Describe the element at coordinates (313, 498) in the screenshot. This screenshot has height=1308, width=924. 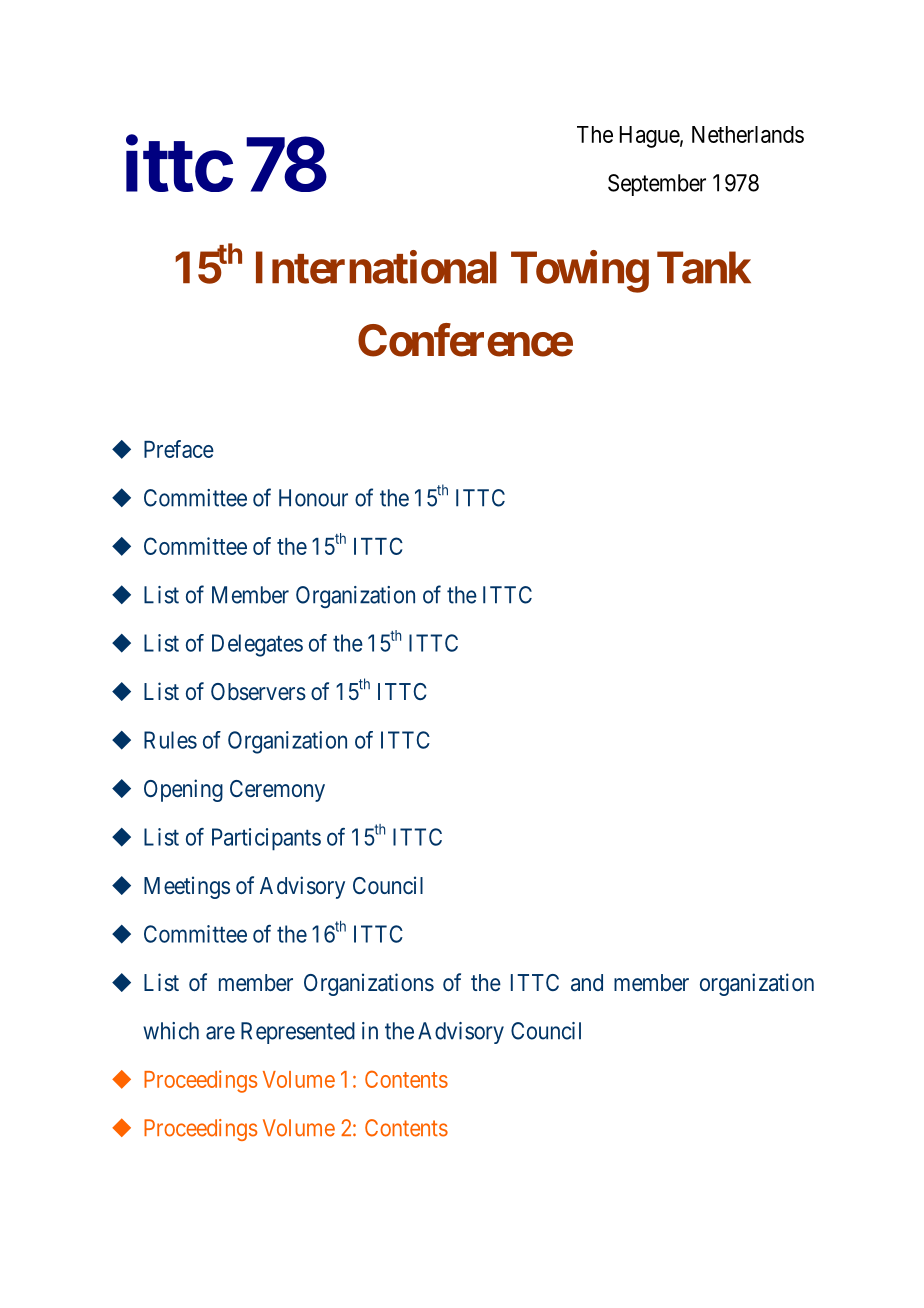
I see `Honour` at that location.
